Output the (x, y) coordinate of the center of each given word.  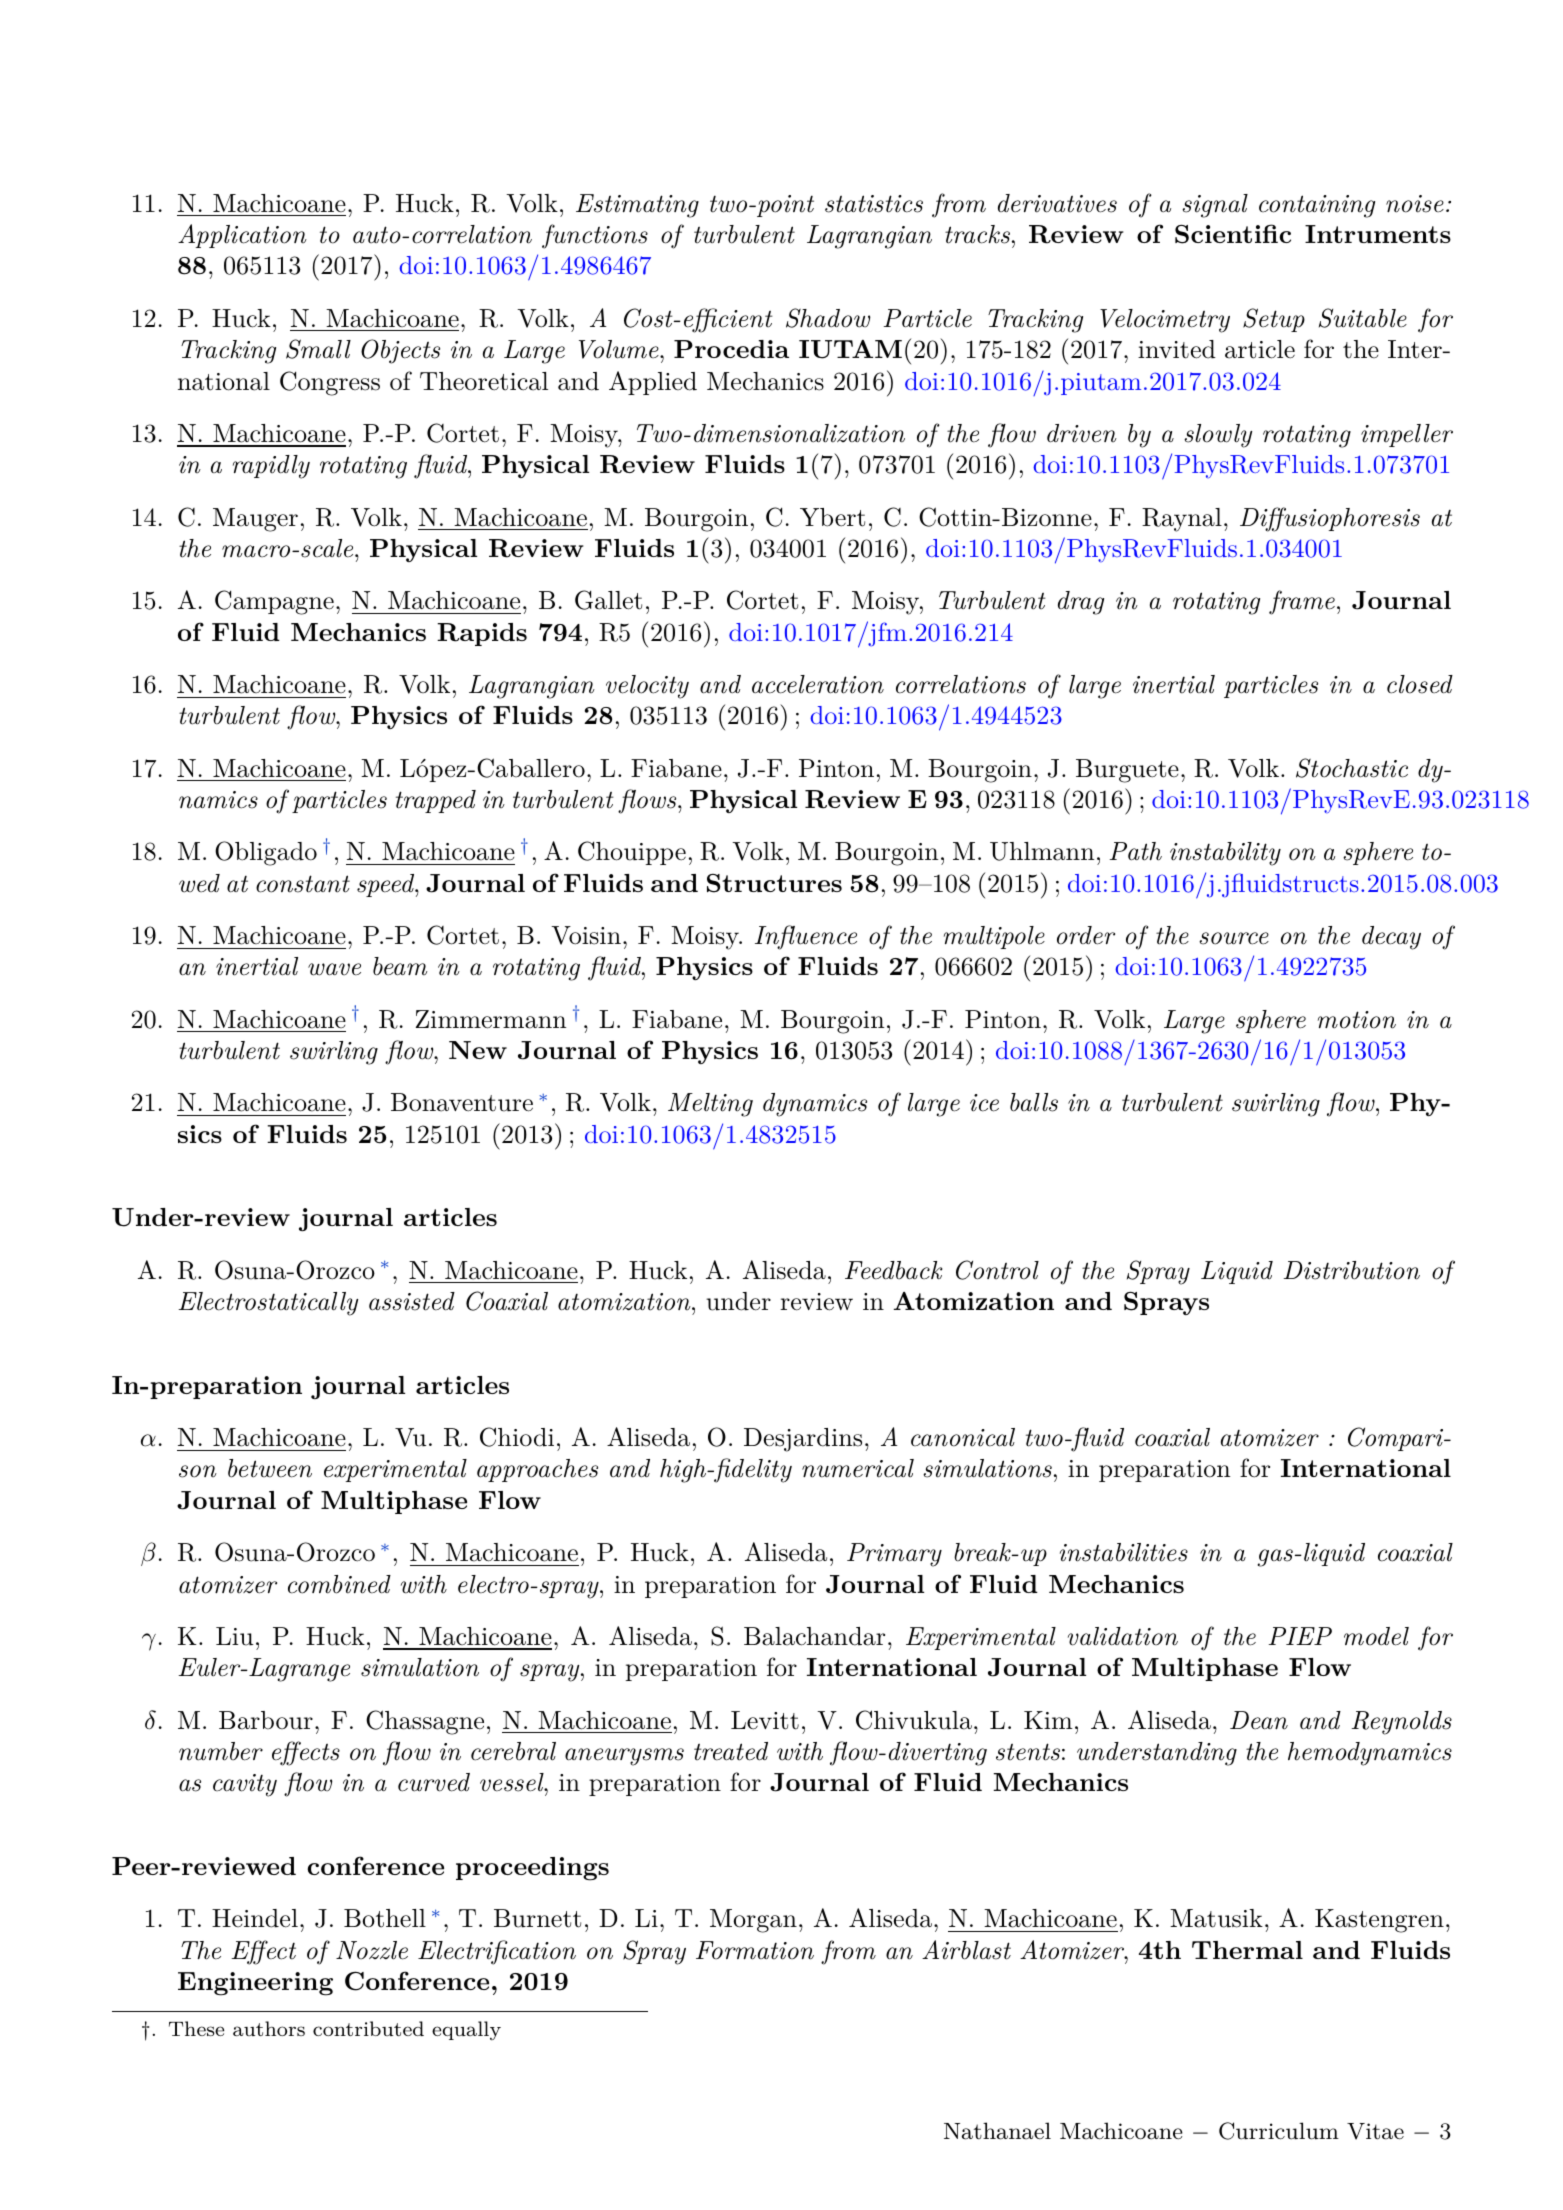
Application (242, 236)
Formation (755, 1950)
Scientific (1233, 234)
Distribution (1352, 1270)
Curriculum (1279, 2131)
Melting (710, 1105)
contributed (368, 2028)
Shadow (828, 318)
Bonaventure (462, 1102)
